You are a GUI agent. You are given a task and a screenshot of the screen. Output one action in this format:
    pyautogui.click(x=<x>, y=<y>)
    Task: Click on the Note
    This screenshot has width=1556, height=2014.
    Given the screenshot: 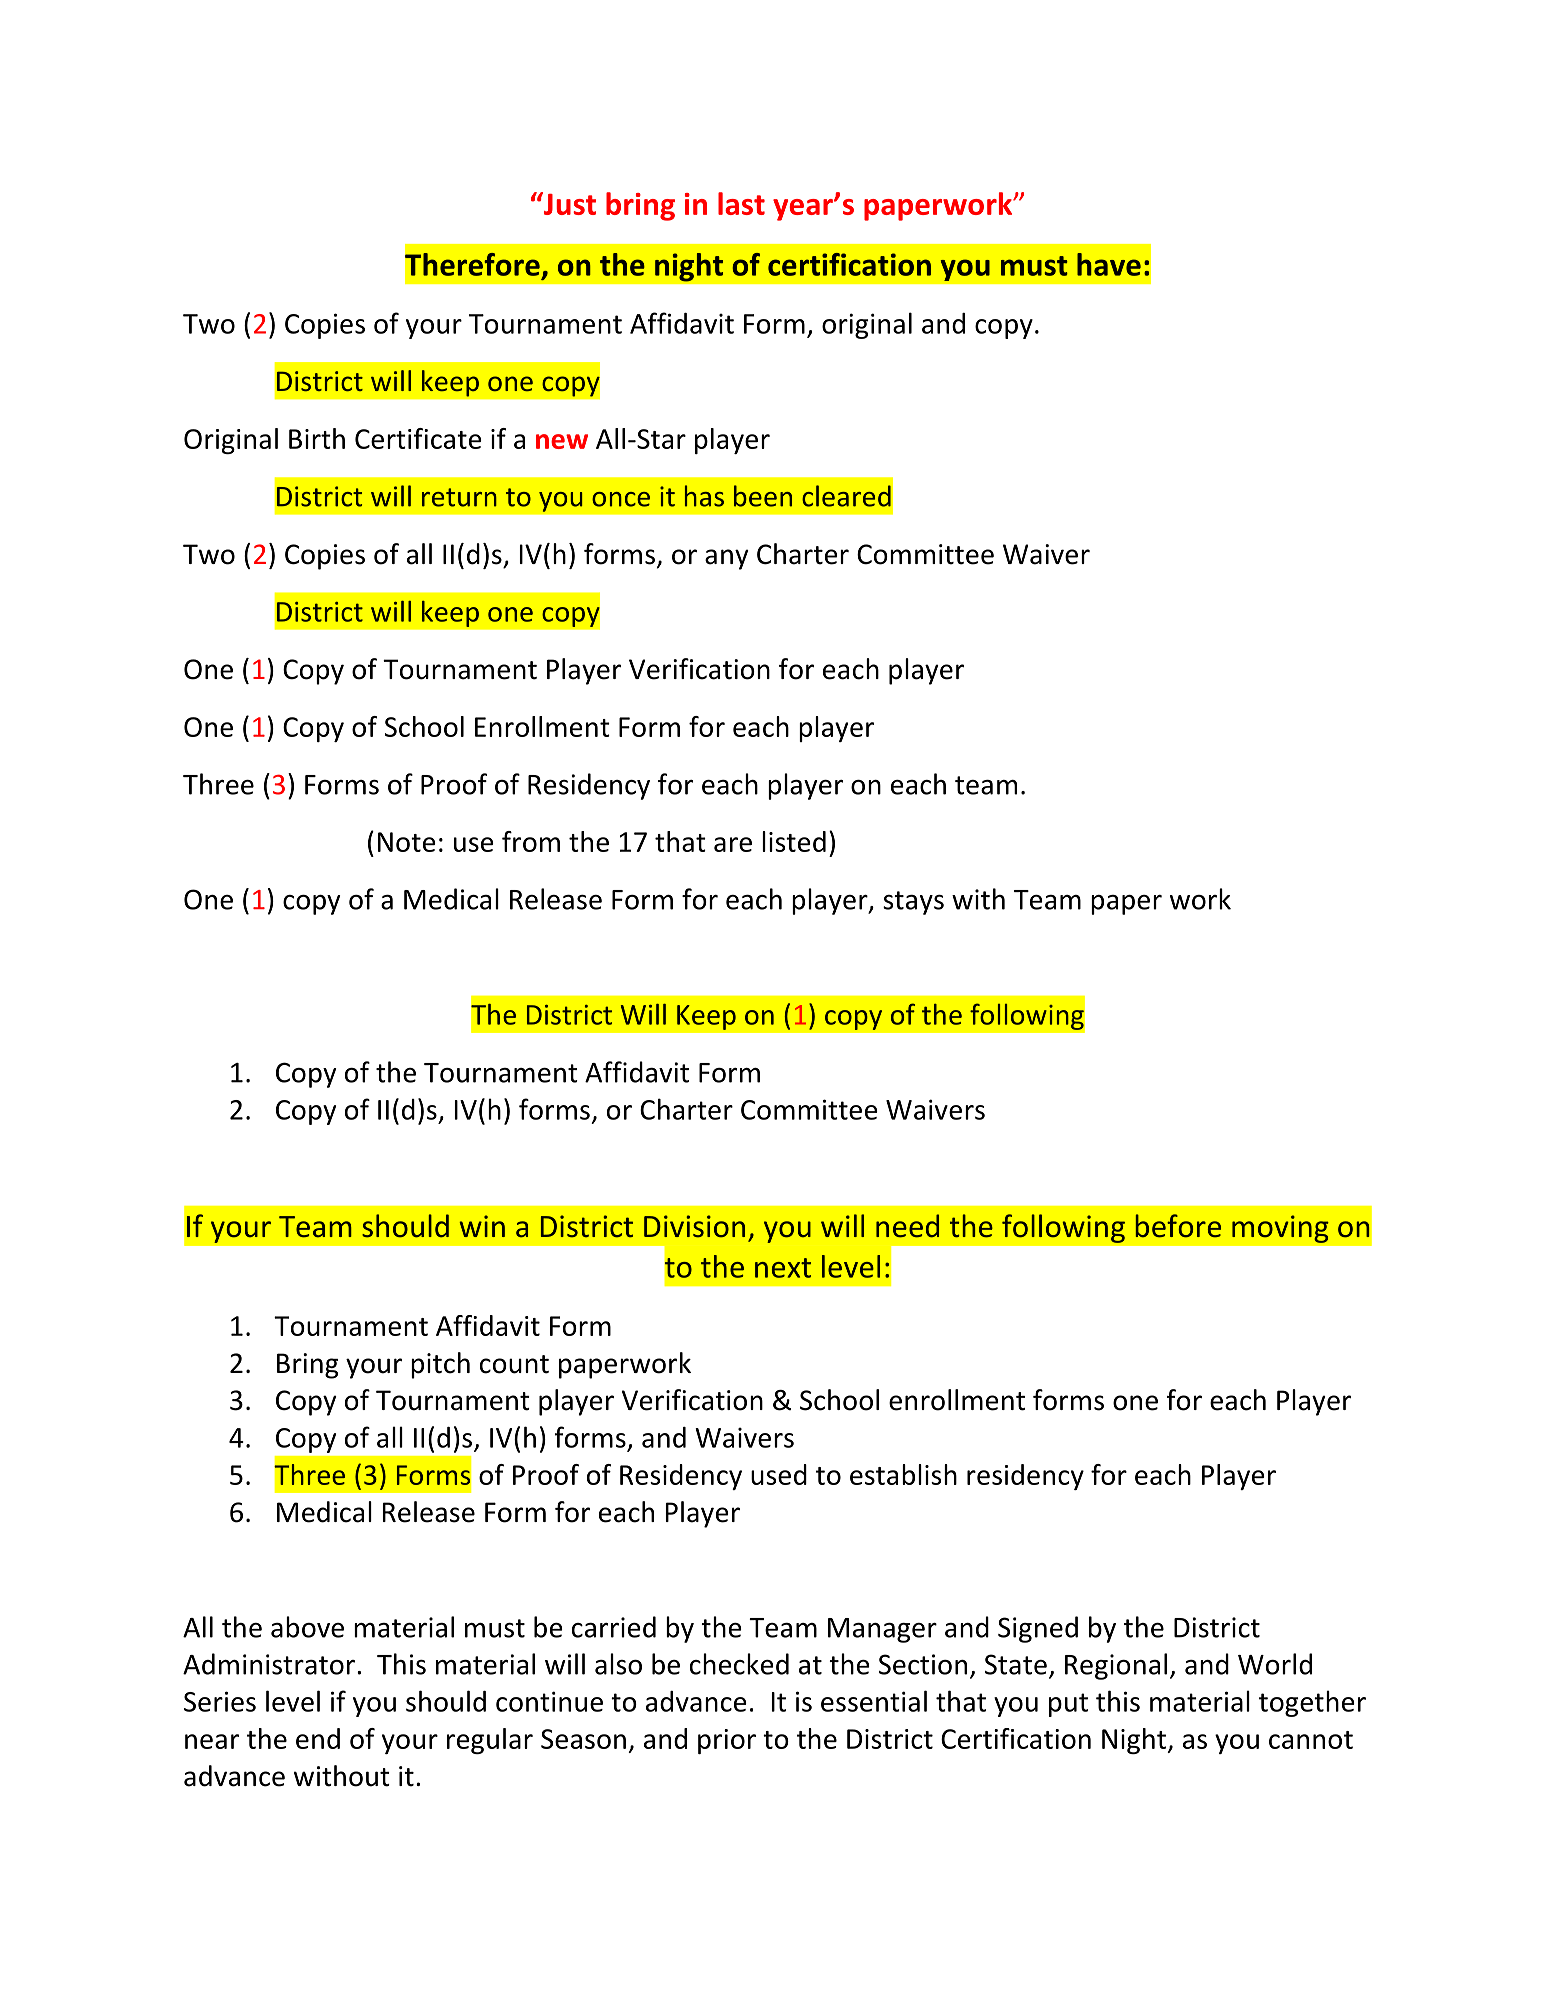 What is the action you would take?
    pyautogui.click(x=407, y=842)
